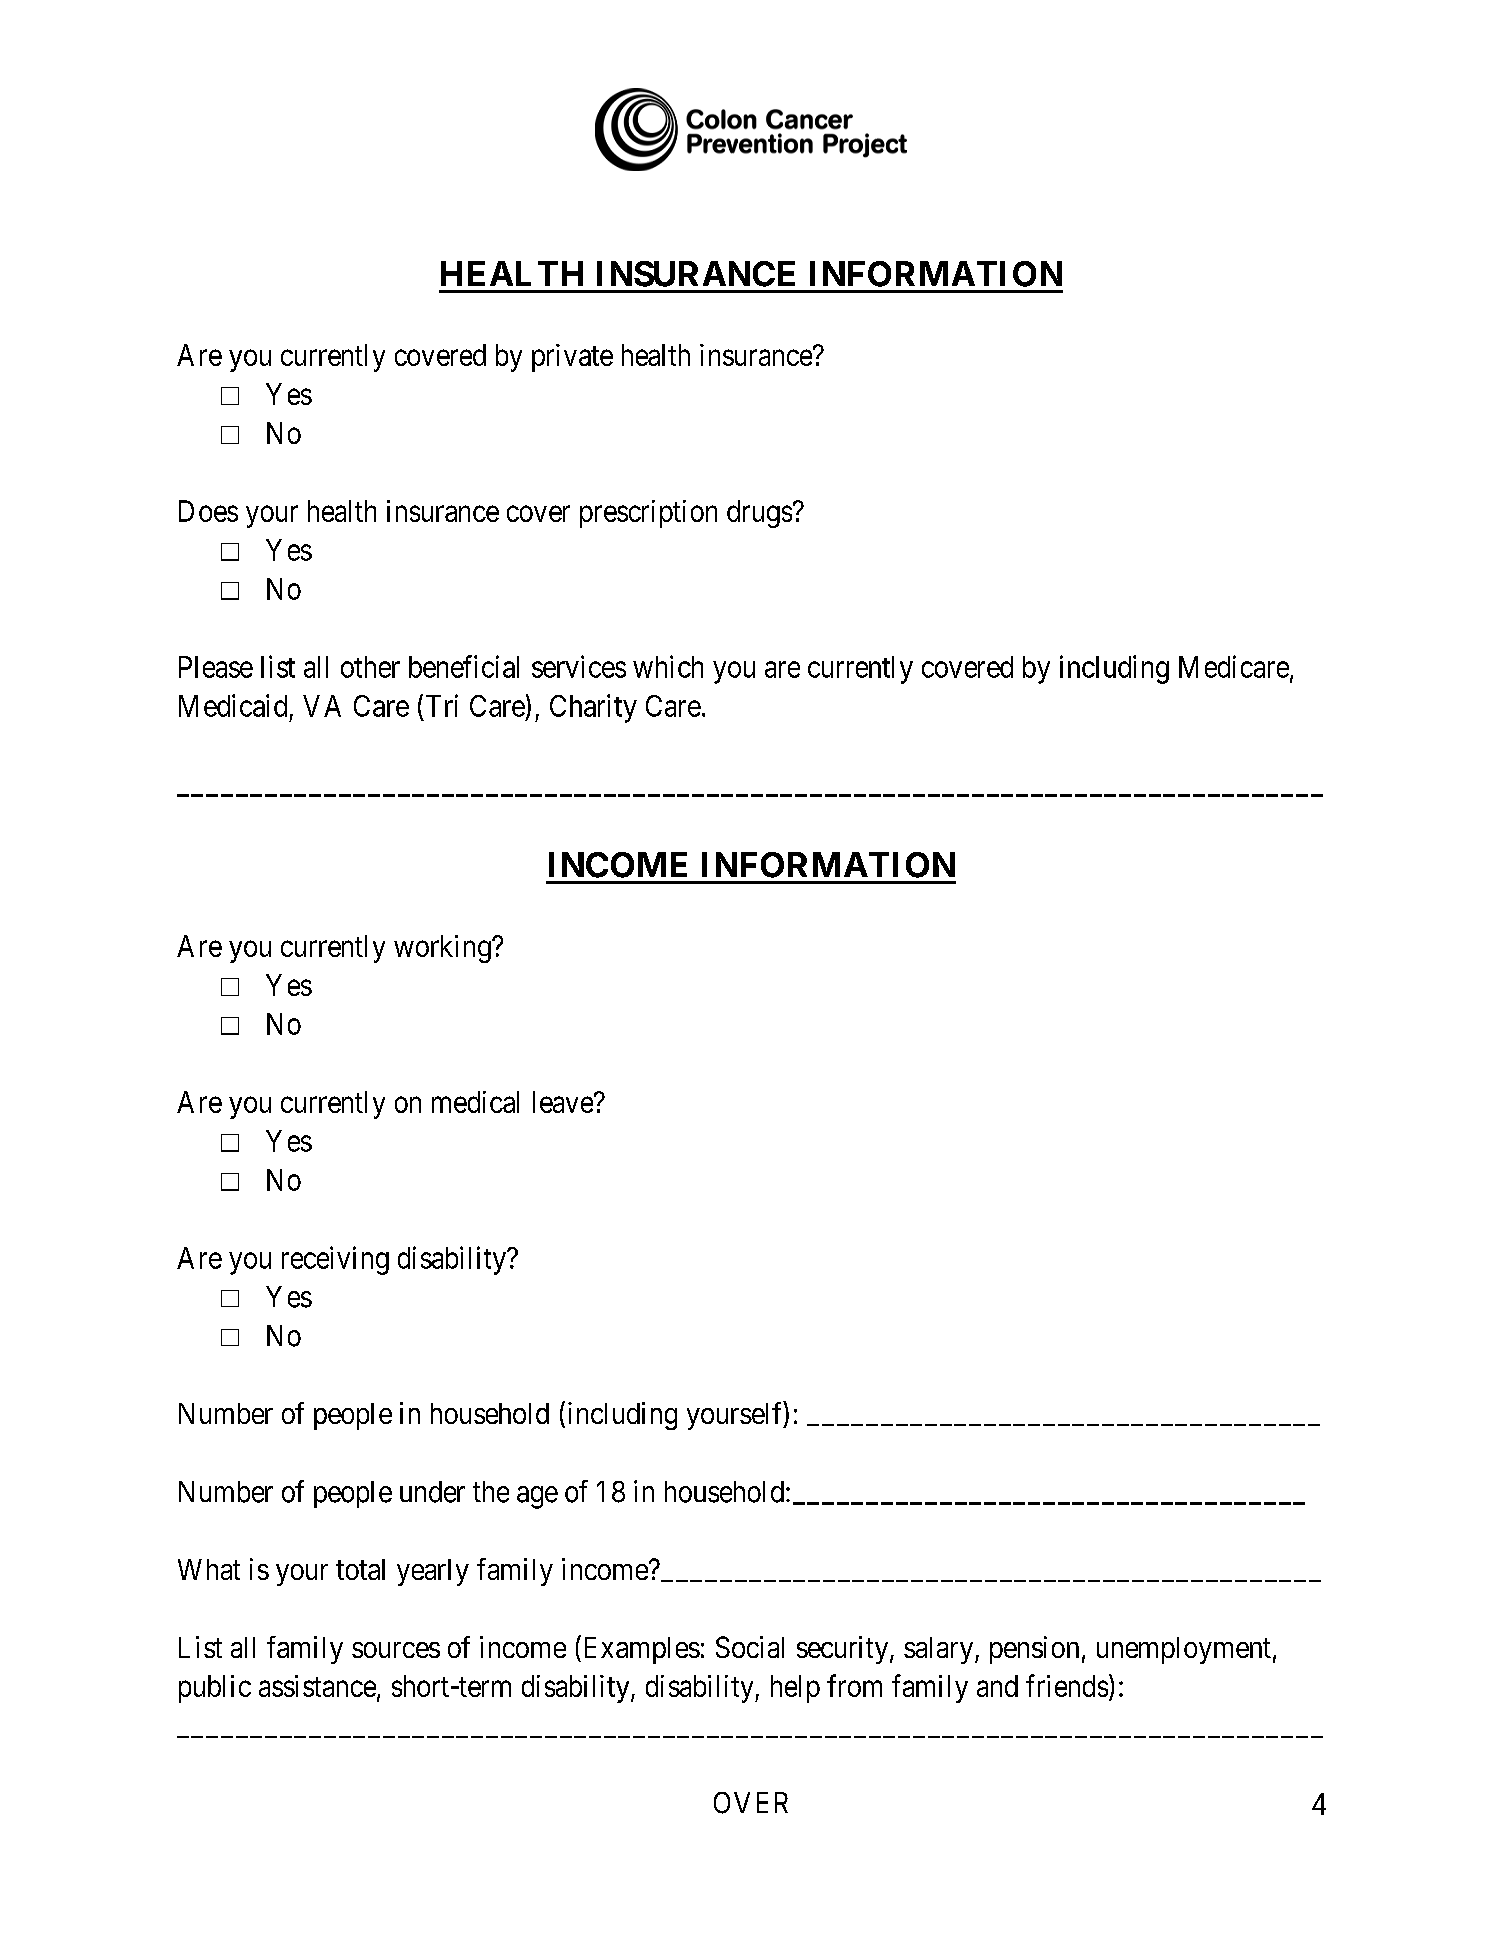 The height and width of the screenshot is (1944, 1502). Describe the element at coordinates (317, 1686) in the screenshot. I see `assistance` at that location.
